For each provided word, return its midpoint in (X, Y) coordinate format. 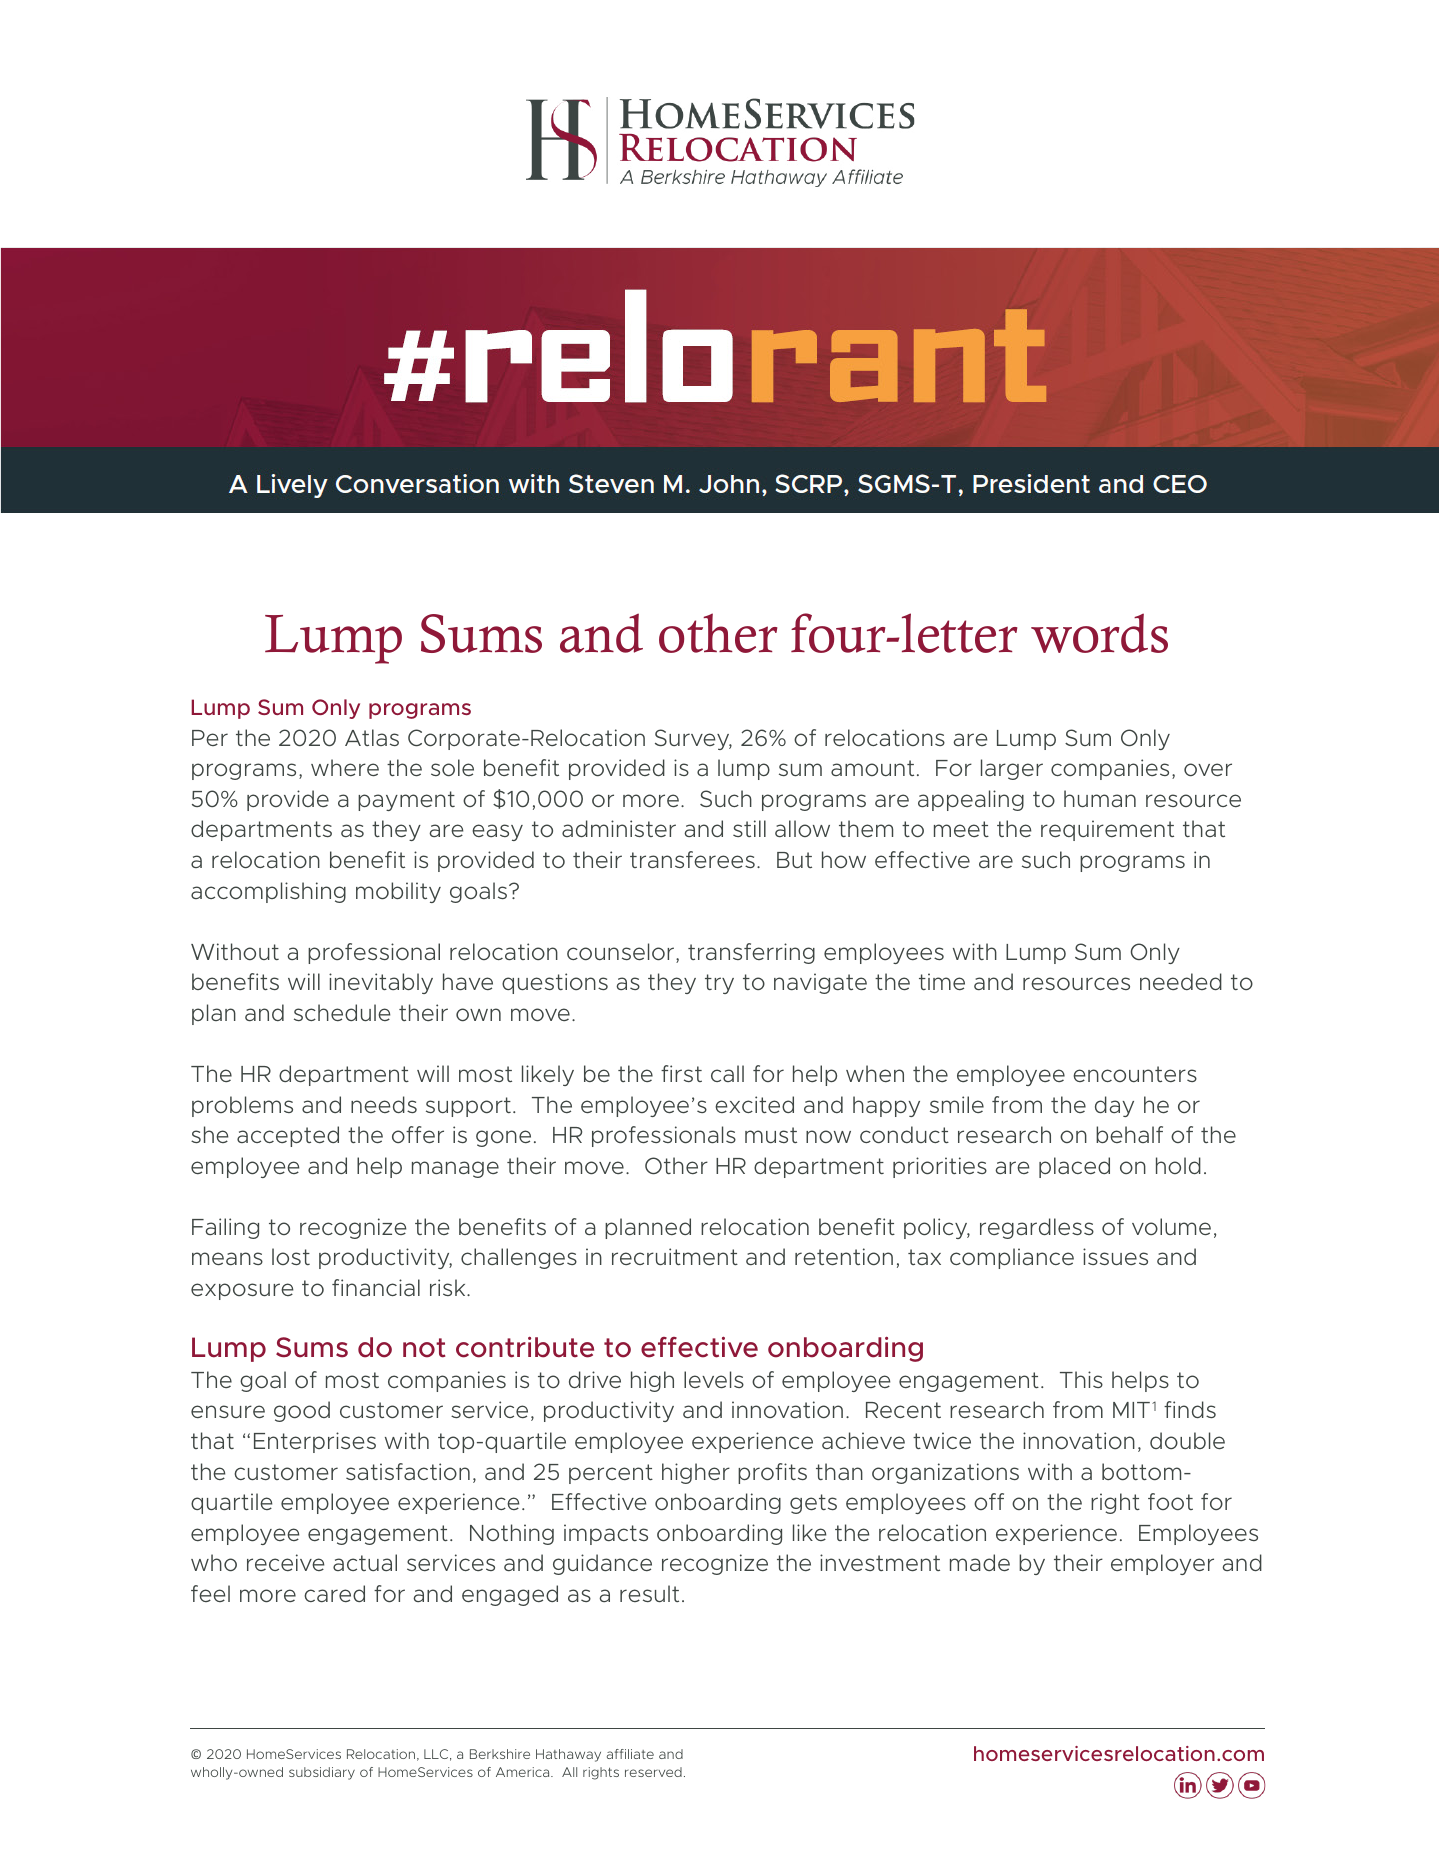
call (727, 1073)
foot (1170, 1501)
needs (384, 1104)
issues (1115, 1256)
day (1114, 1106)
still (749, 828)
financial (376, 1287)
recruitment (675, 1256)
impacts (606, 1534)
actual (365, 1562)
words (1099, 633)
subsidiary (322, 1773)
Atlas (372, 737)
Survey (693, 739)
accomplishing (268, 892)
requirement (1107, 830)
